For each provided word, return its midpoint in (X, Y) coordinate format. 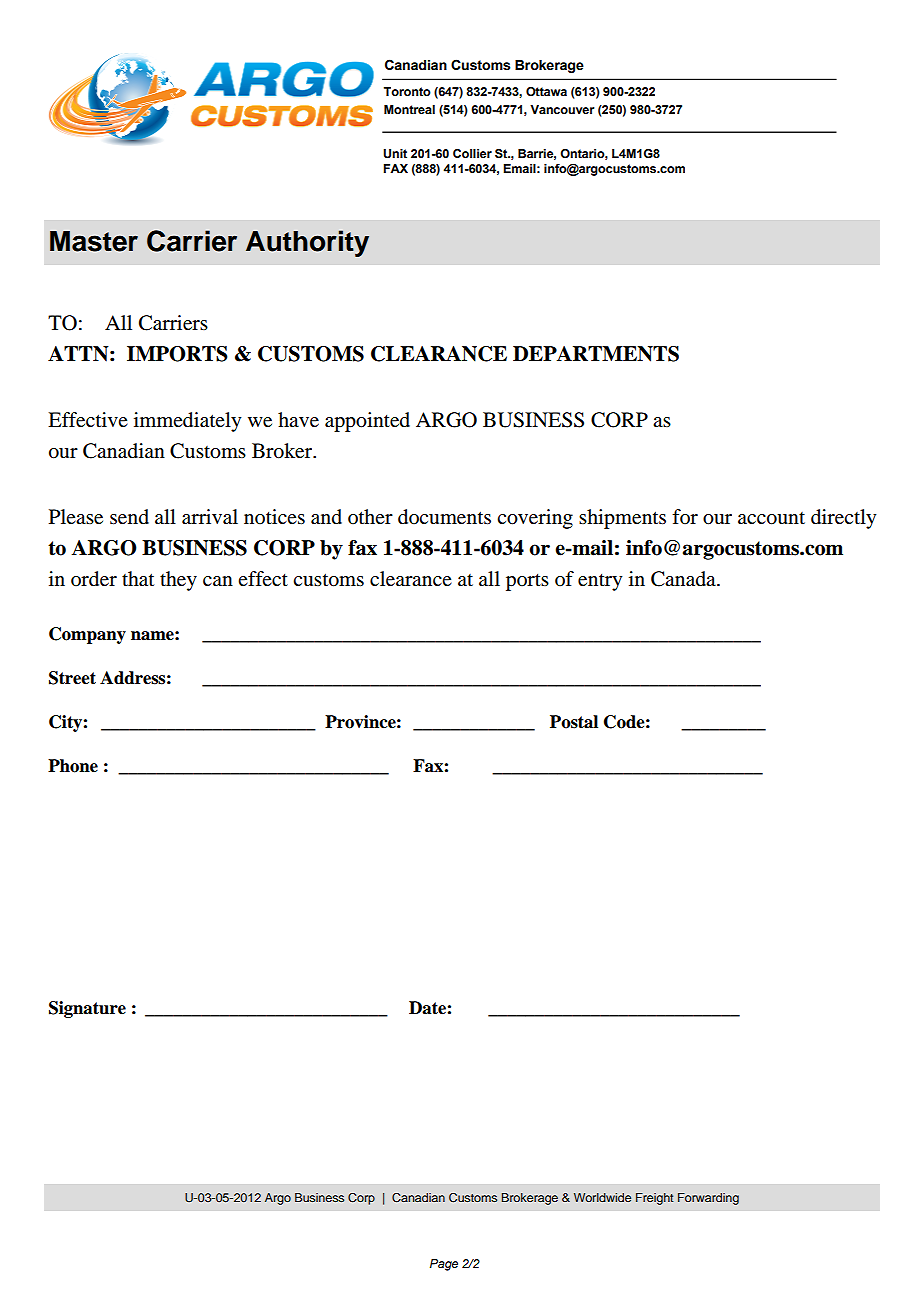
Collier (472, 153)
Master (94, 241)
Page (444, 1265)
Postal (574, 722)
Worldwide (602, 1197)
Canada (684, 579)
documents (444, 517)
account (771, 518)
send (129, 517)
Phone (73, 766)
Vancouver (562, 109)
